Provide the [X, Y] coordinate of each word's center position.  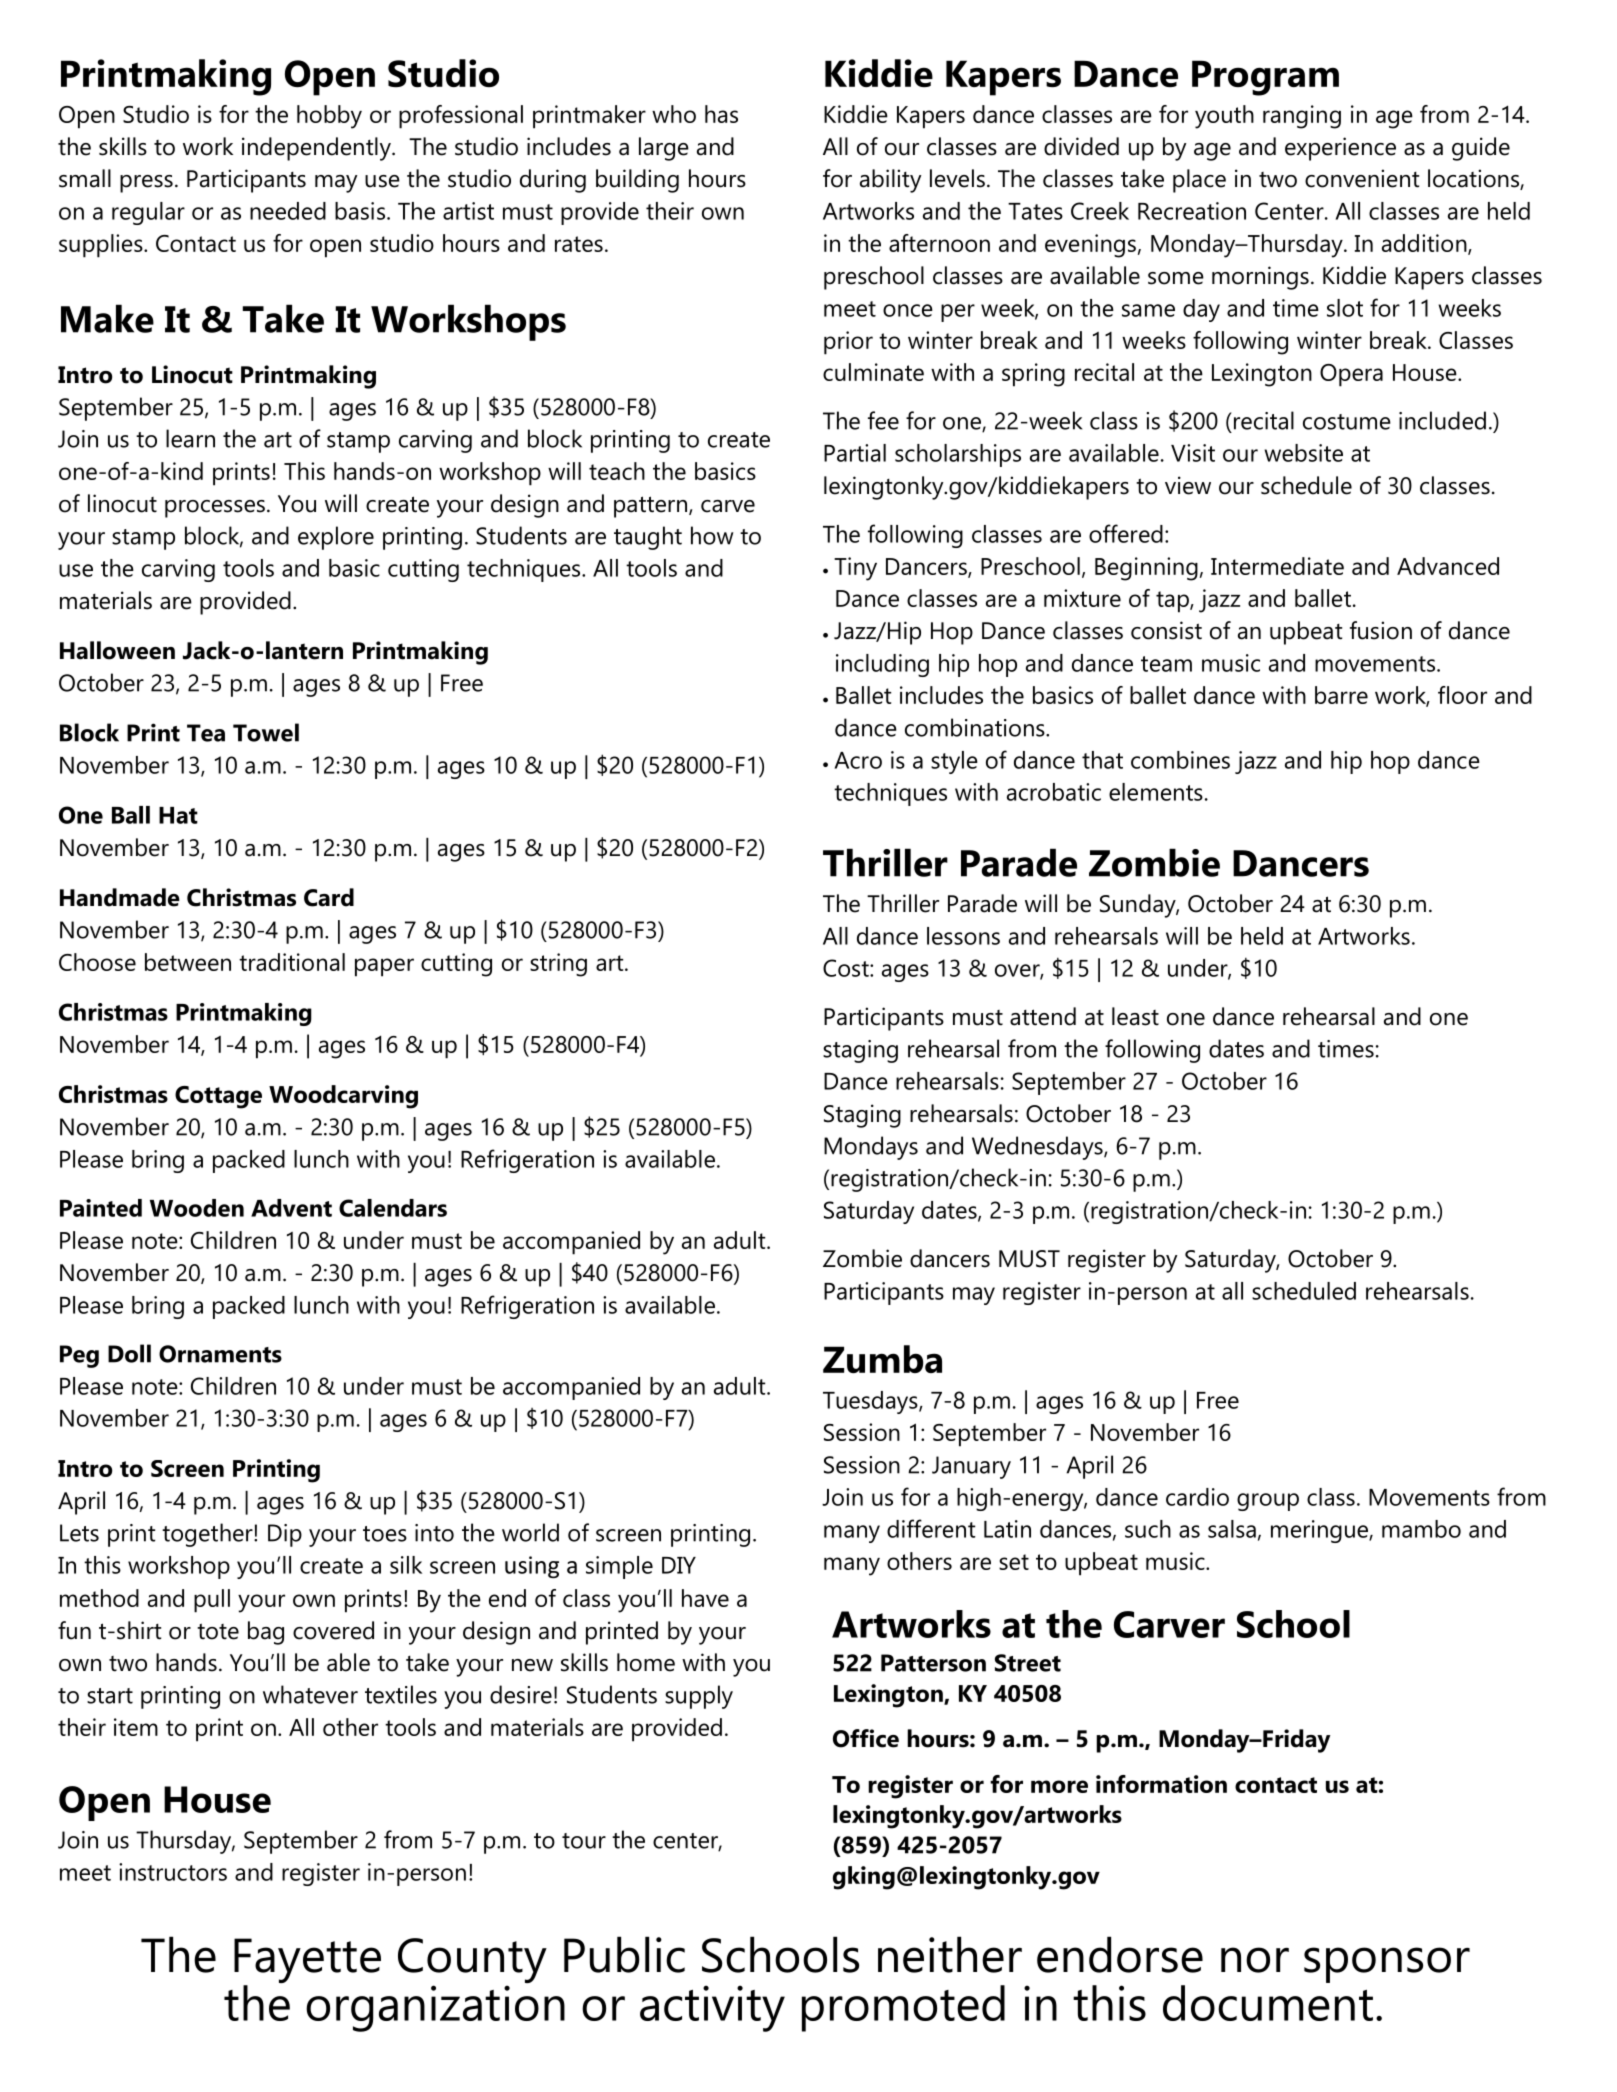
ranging [1302, 117]
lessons [963, 936]
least [1135, 1016]
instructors [173, 1872]
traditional [292, 962]
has [721, 114]
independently [317, 149]
